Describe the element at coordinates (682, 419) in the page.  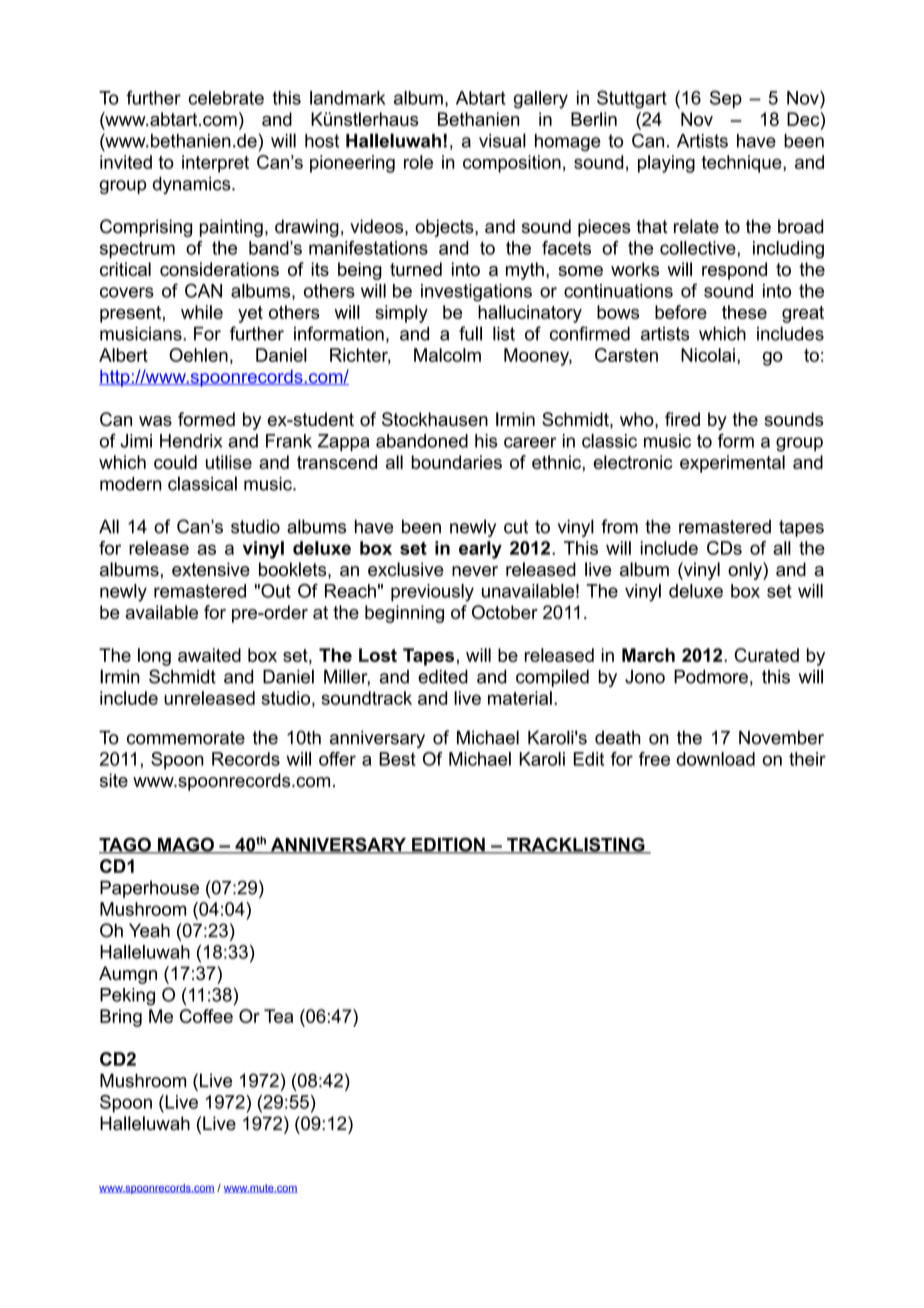
I see `fired` at that location.
